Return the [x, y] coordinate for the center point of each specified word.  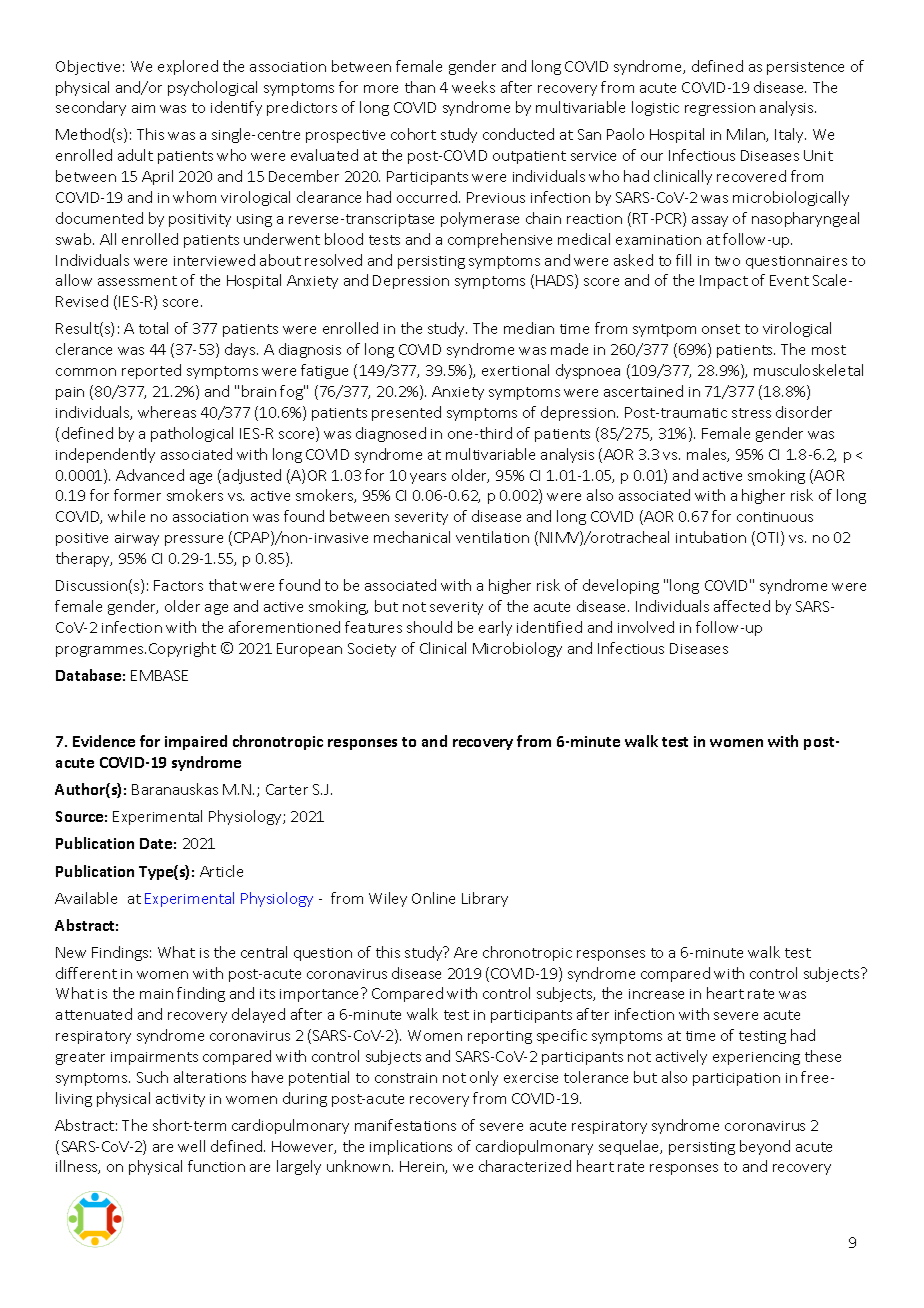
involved [646, 627]
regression [720, 109]
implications [411, 1147]
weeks [473, 87]
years [428, 478]
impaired [196, 742]
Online [433, 898]
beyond [765, 1147]
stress [751, 413]
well [191, 1146]
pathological [192, 434]
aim [143, 108]
